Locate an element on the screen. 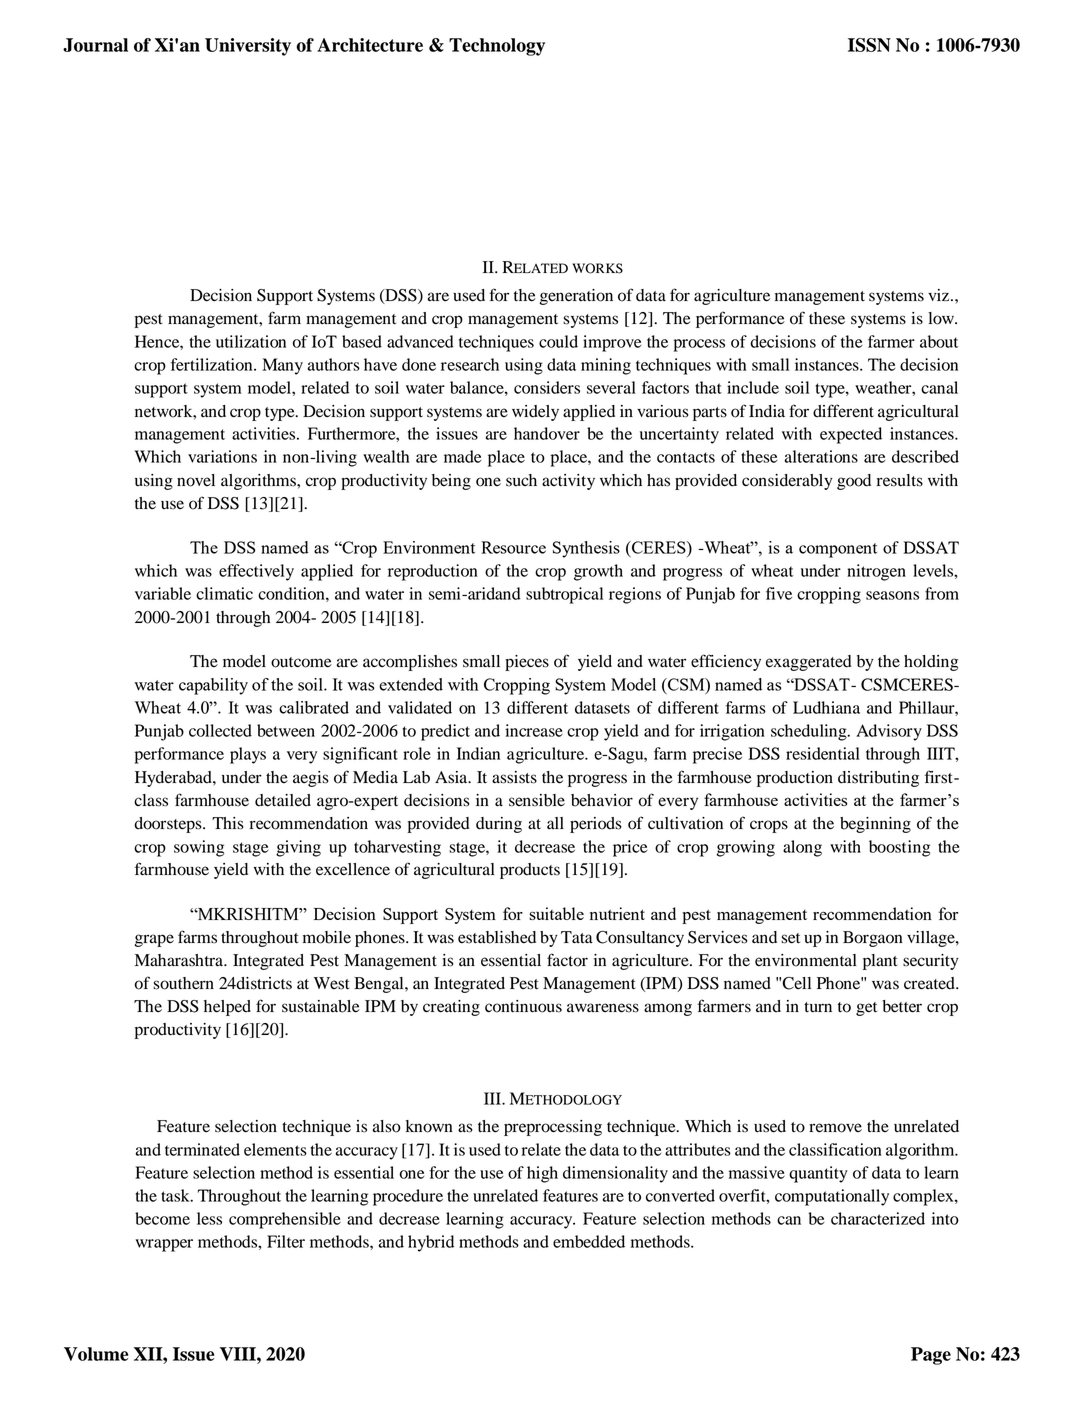 The image size is (1084, 1403). embedded is located at coordinates (589, 1241).
